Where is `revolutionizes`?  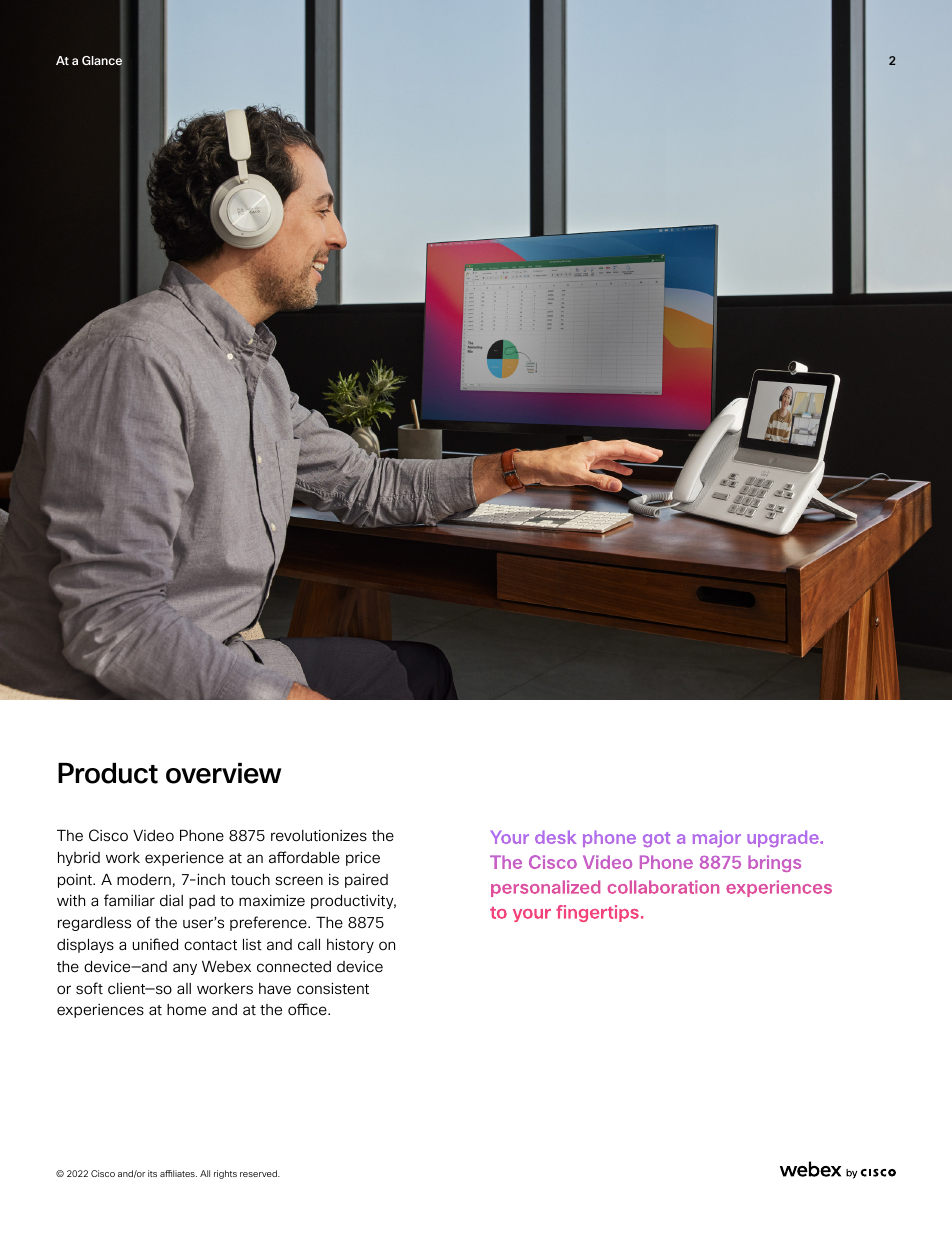
revolutionizes is located at coordinates (319, 835).
